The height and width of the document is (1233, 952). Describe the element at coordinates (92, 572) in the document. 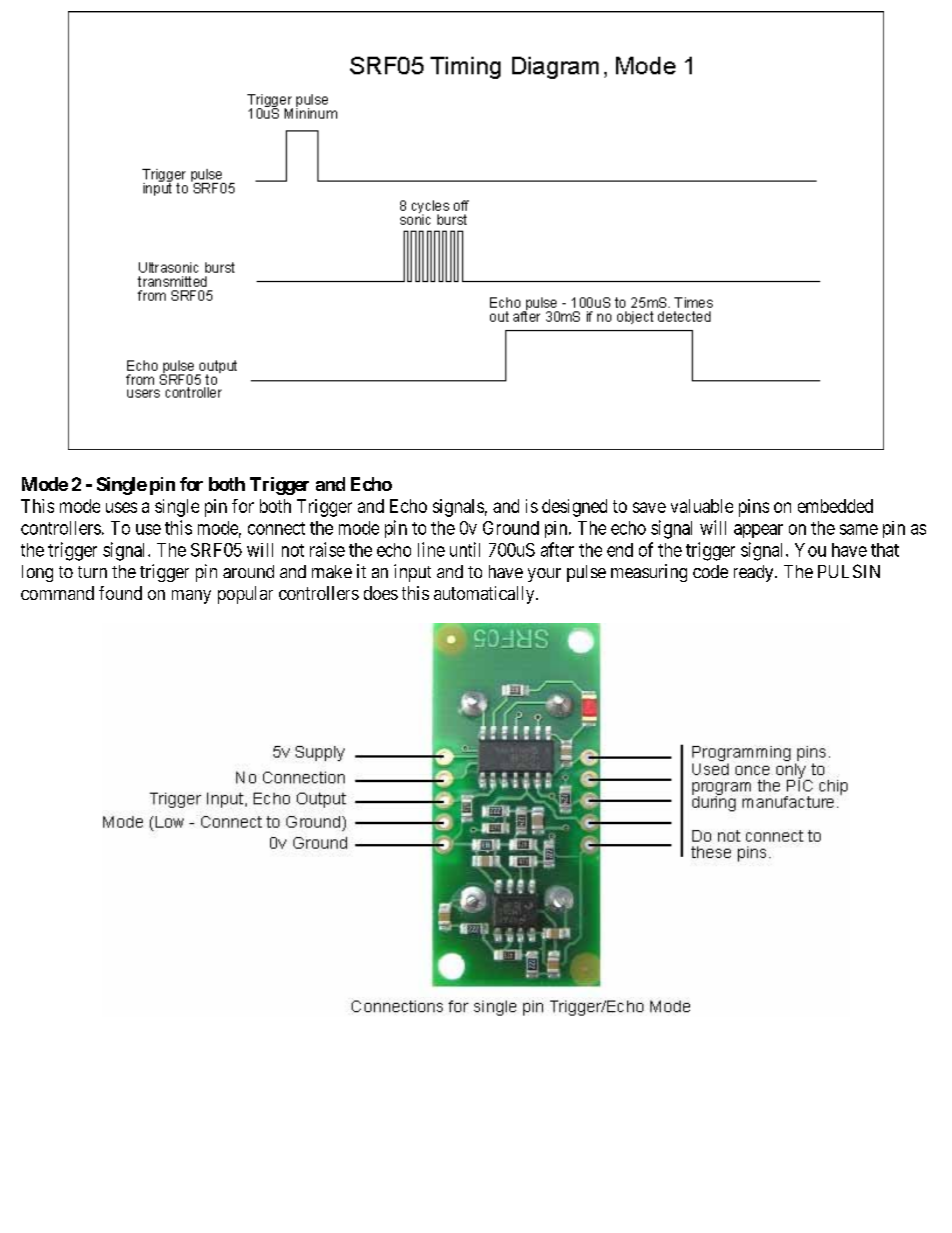

I see `turn` at that location.
